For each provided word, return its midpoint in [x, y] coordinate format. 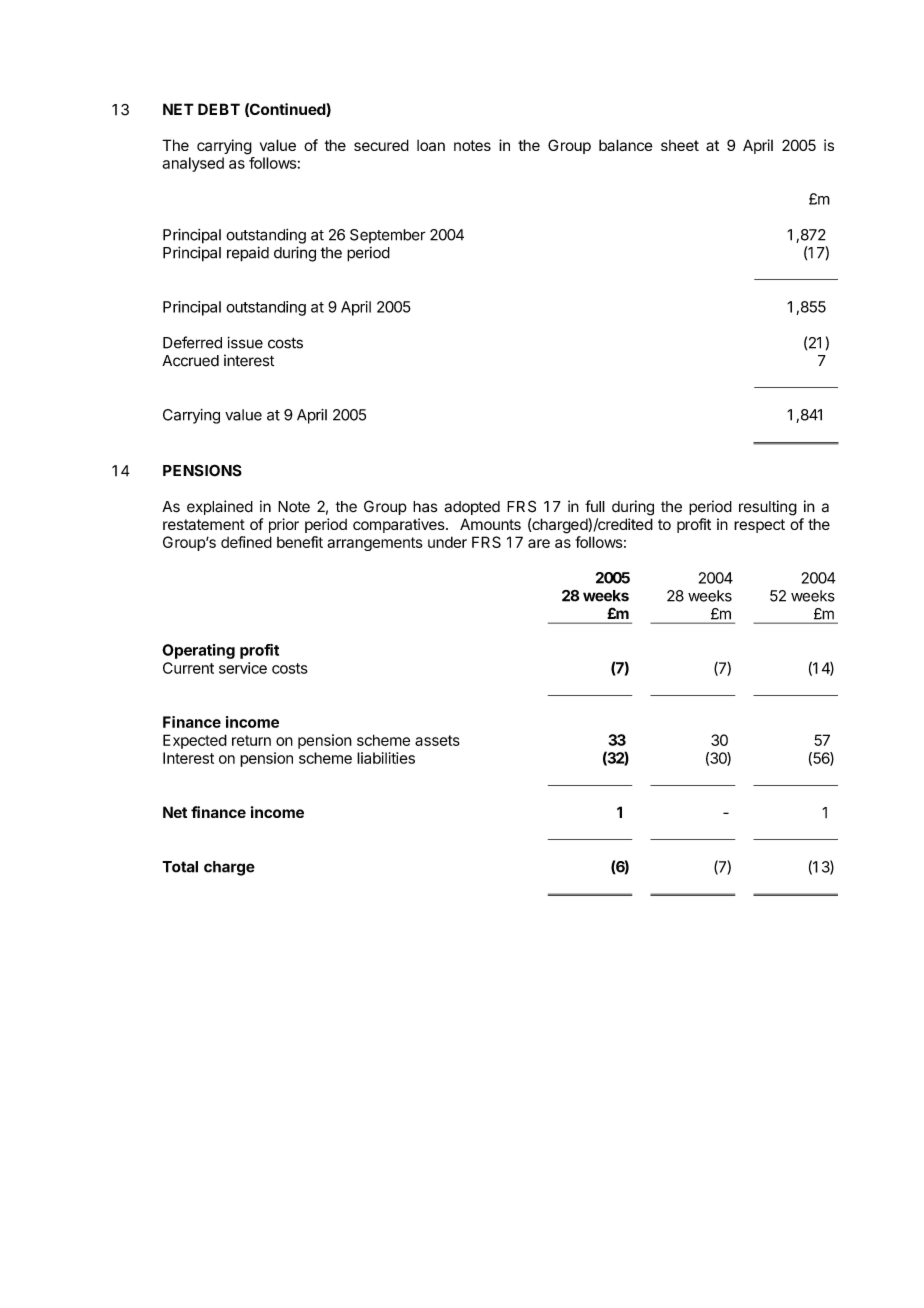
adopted [472, 508]
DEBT [219, 109]
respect [759, 526]
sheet [680, 145]
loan [431, 145]
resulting [768, 508]
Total [180, 867]
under [447, 542]
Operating [198, 651]
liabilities [386, 758]
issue [245, 342]
